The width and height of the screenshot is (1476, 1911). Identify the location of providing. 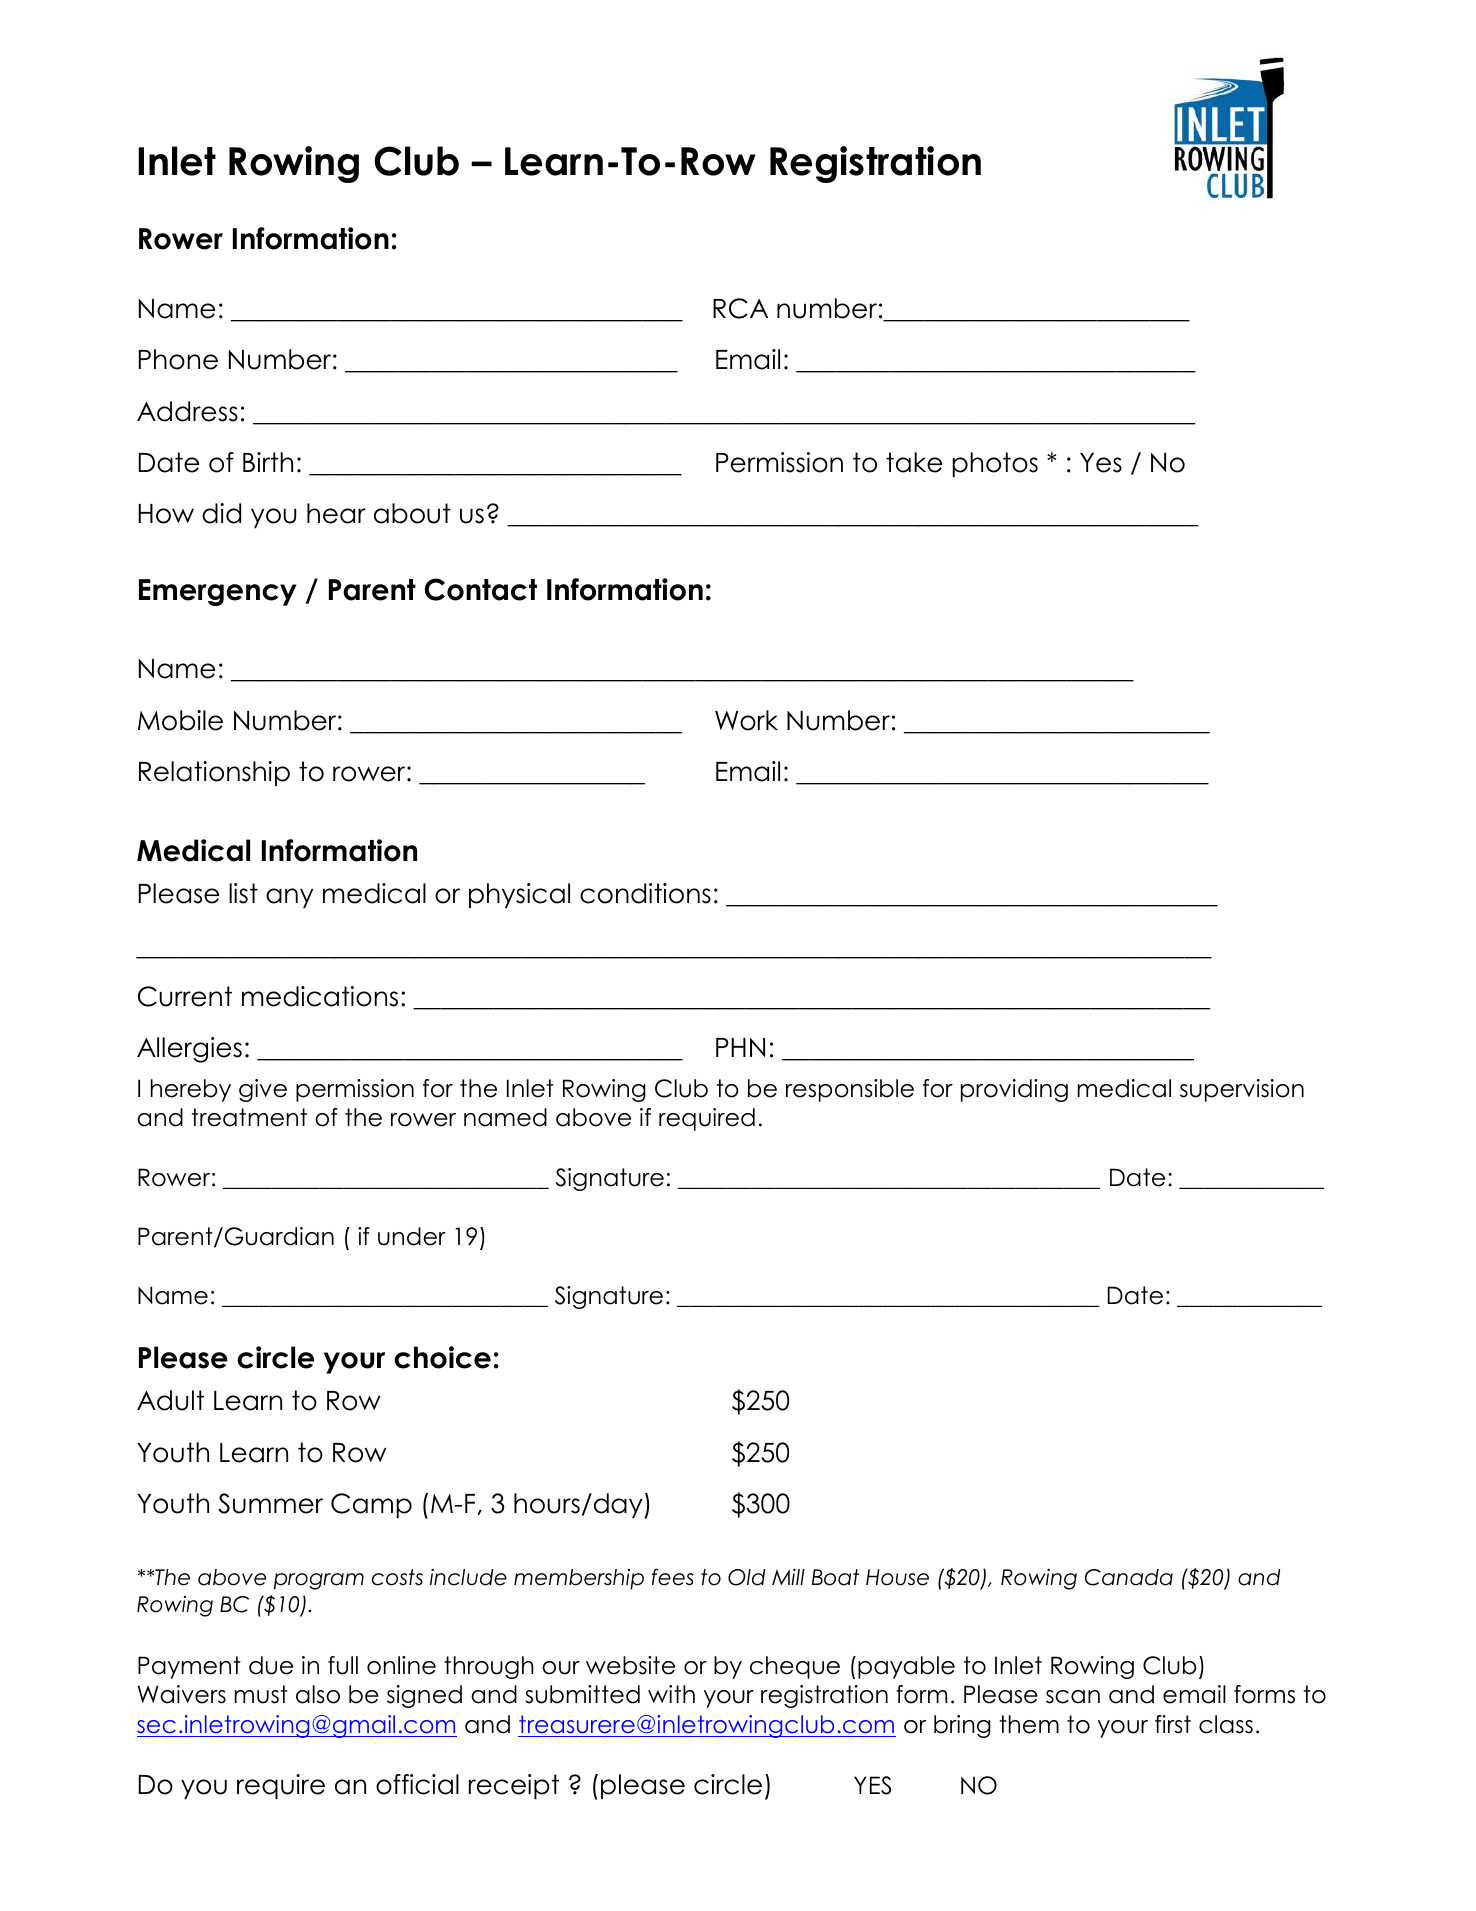
(1014, 1090).
